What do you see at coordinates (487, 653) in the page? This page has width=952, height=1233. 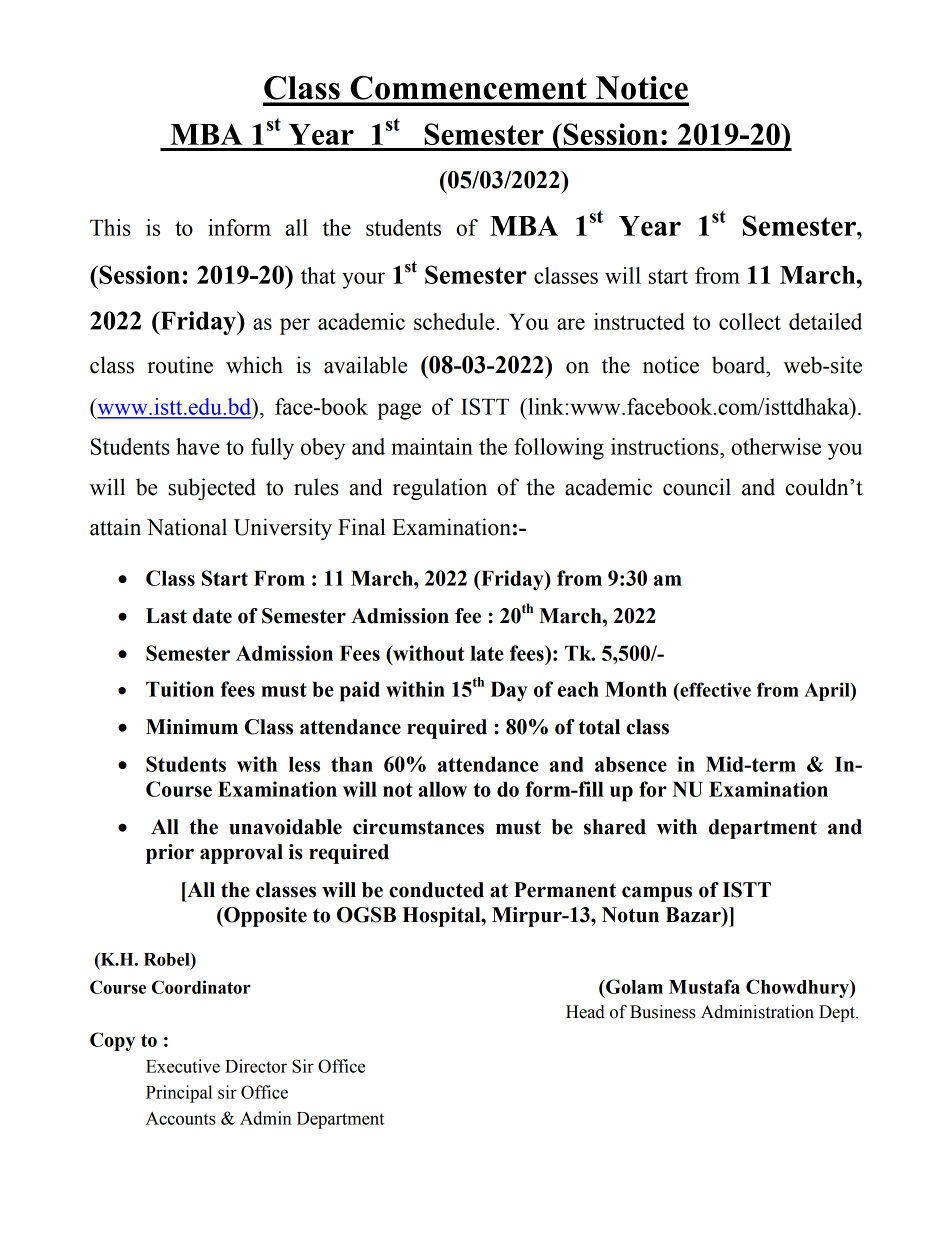 I see `late` at bounding box center [487, 653].
